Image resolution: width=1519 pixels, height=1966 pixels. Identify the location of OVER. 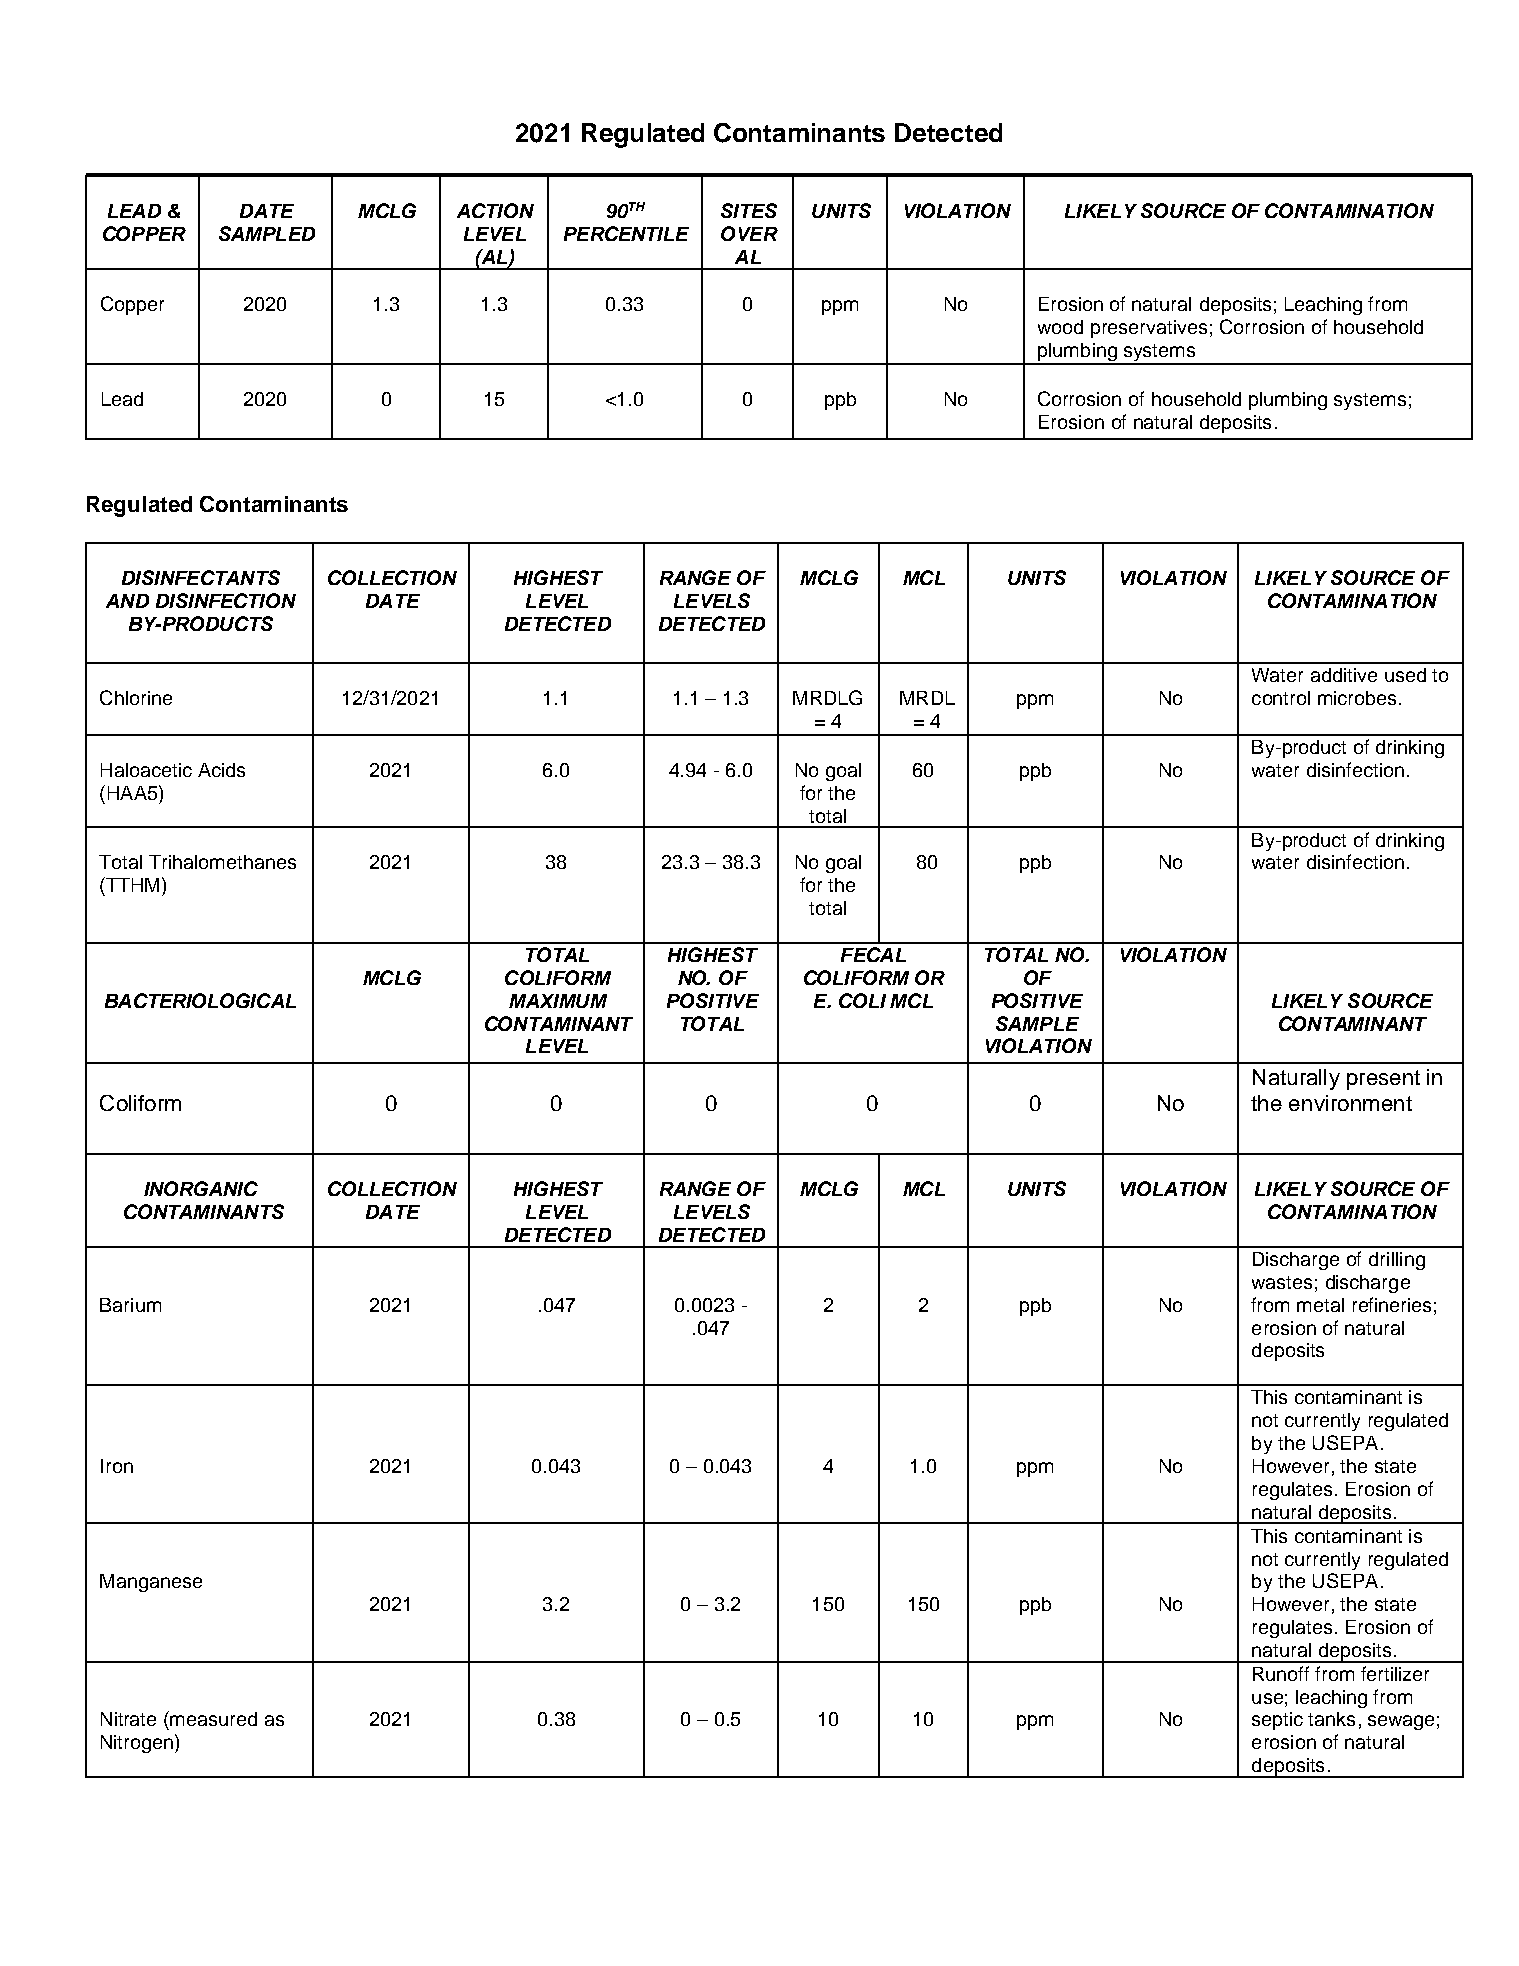
(749, 233).
